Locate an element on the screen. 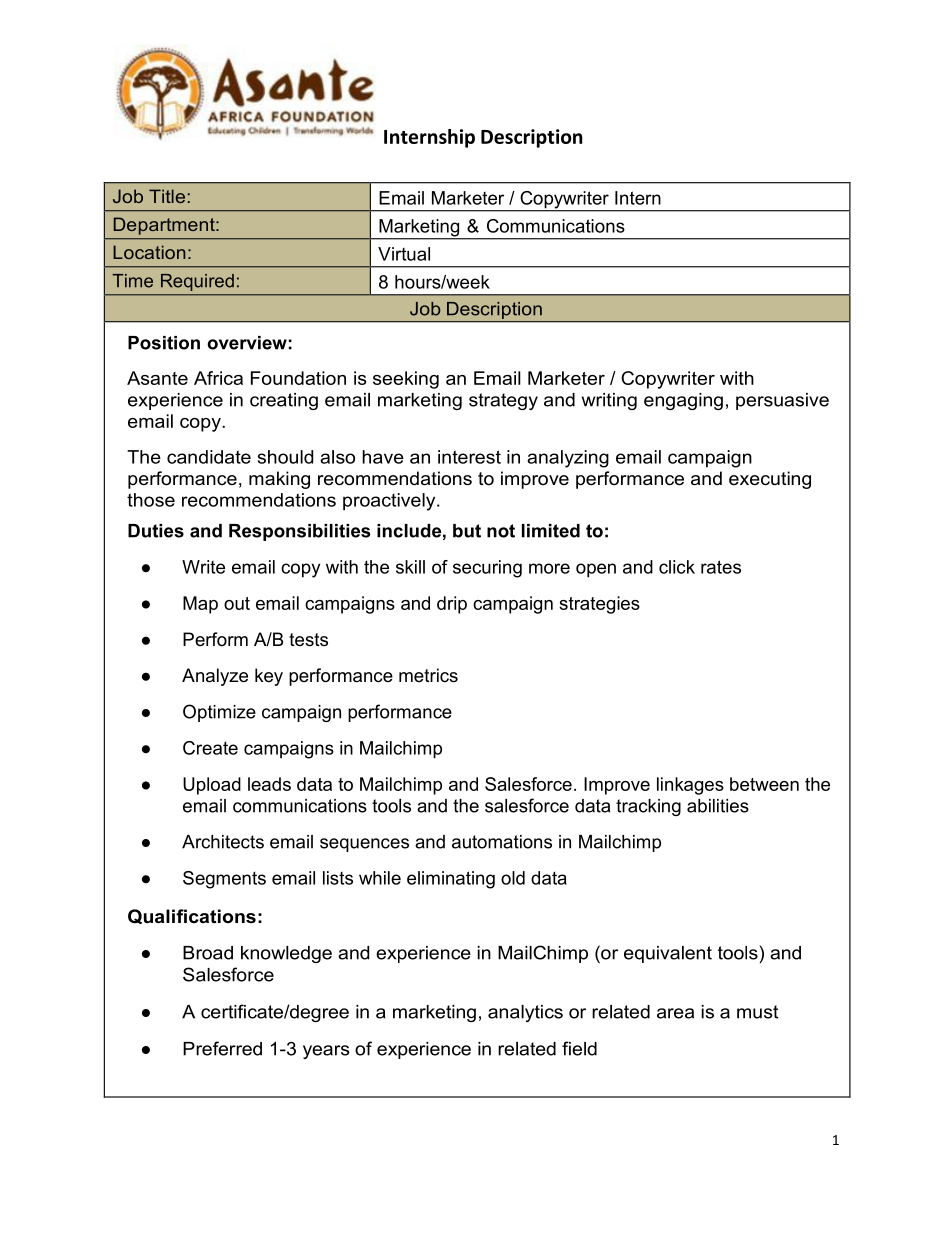  Create is located at coordinates (210, 748).
